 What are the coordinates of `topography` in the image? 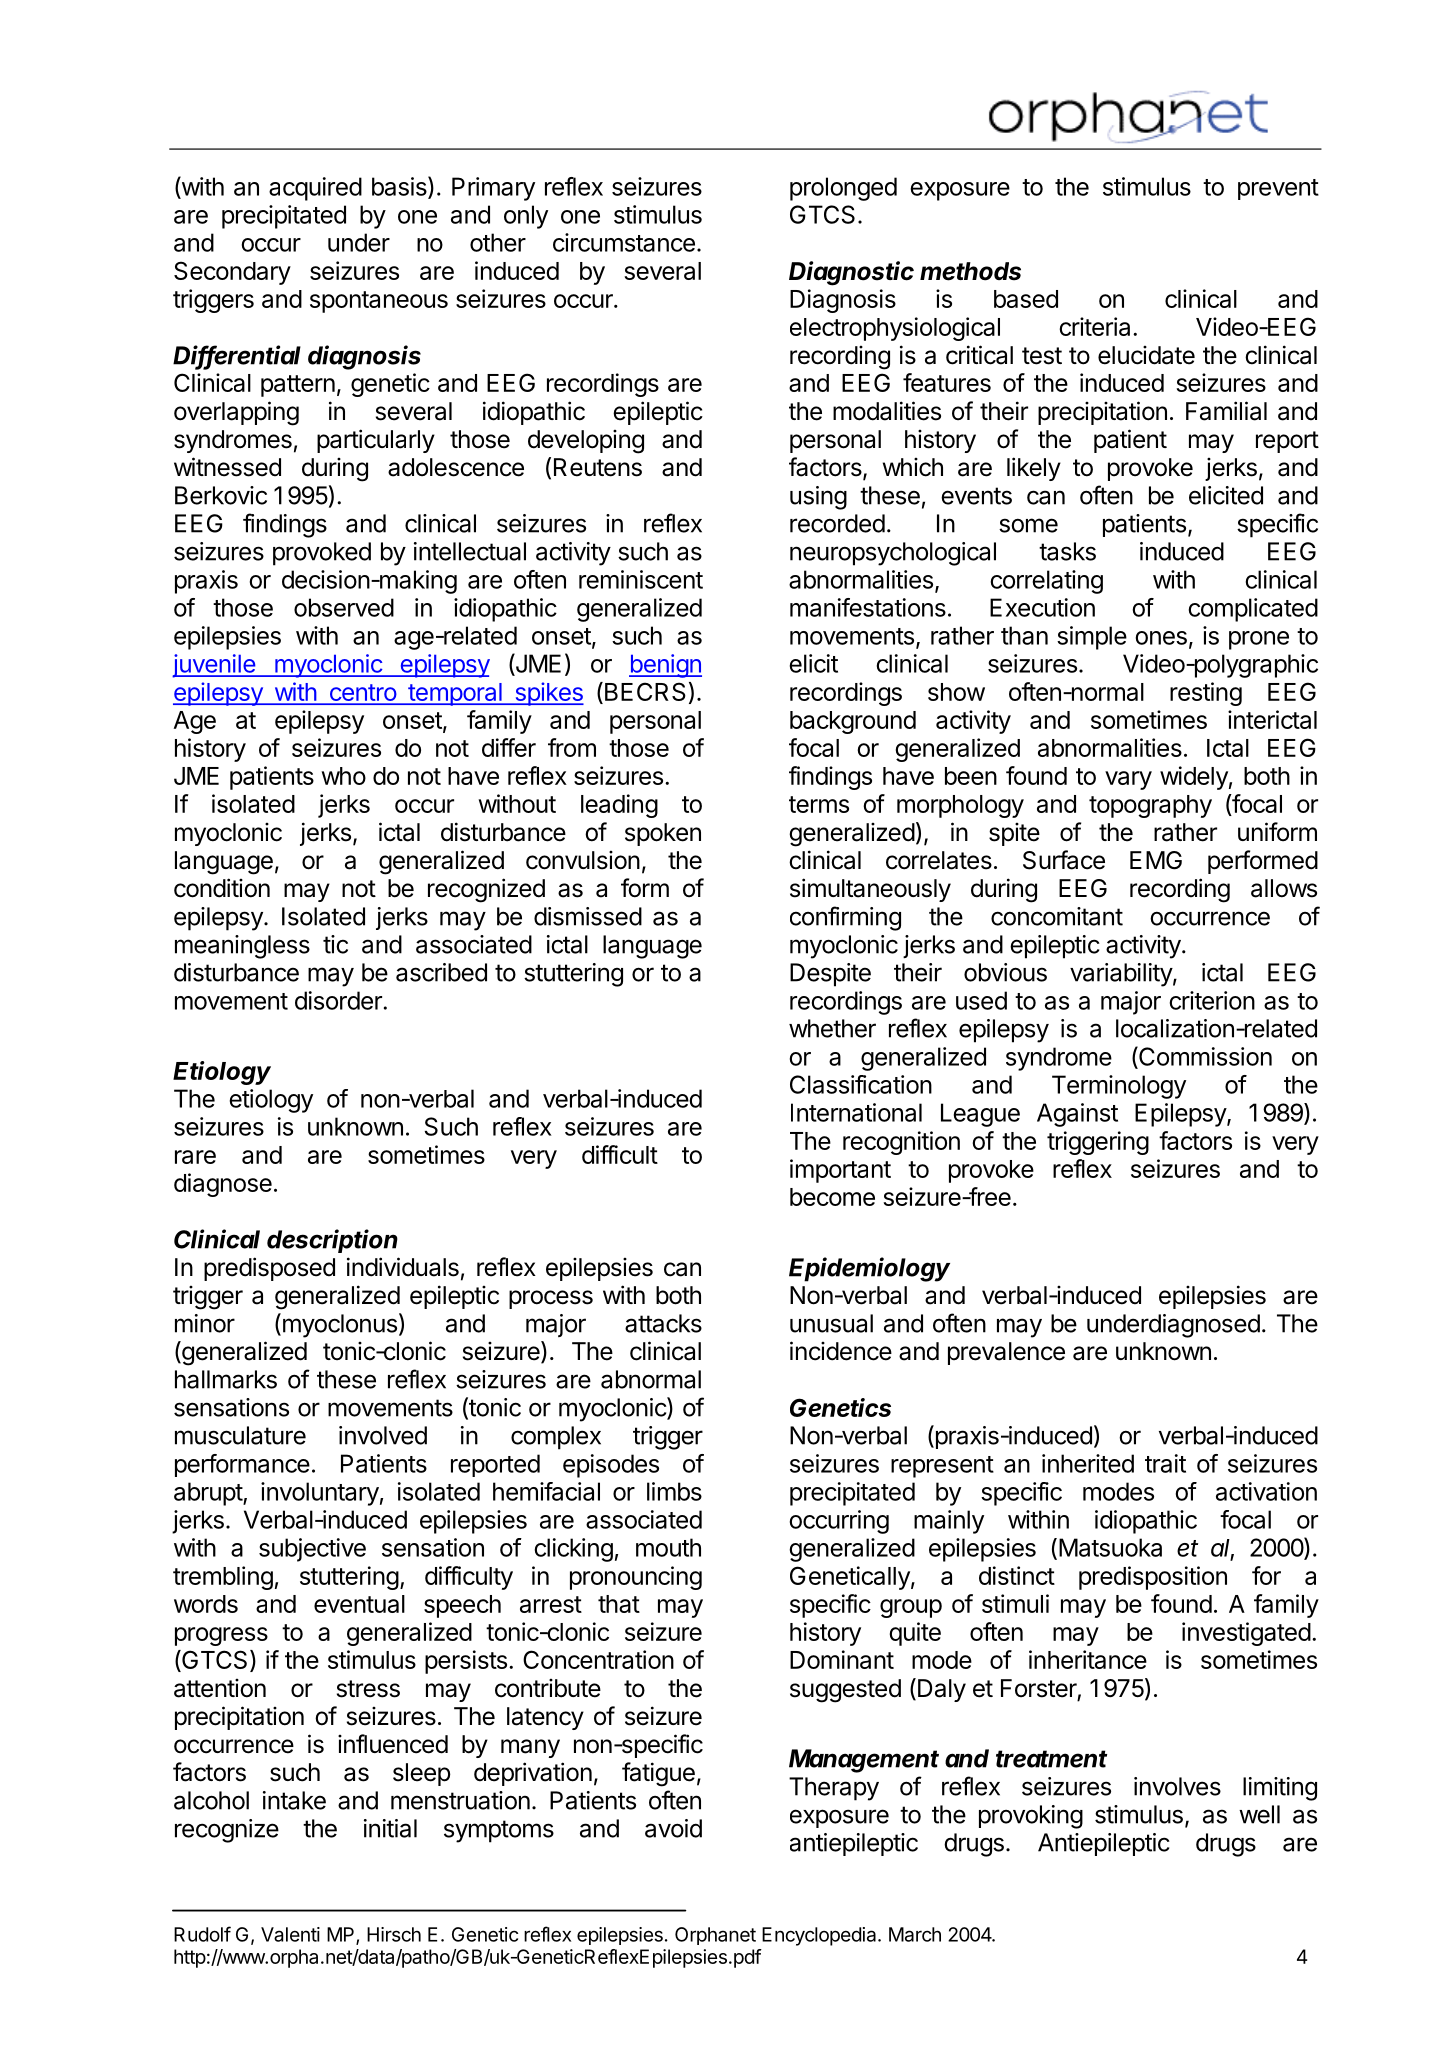 It's located at (1150, 806).
